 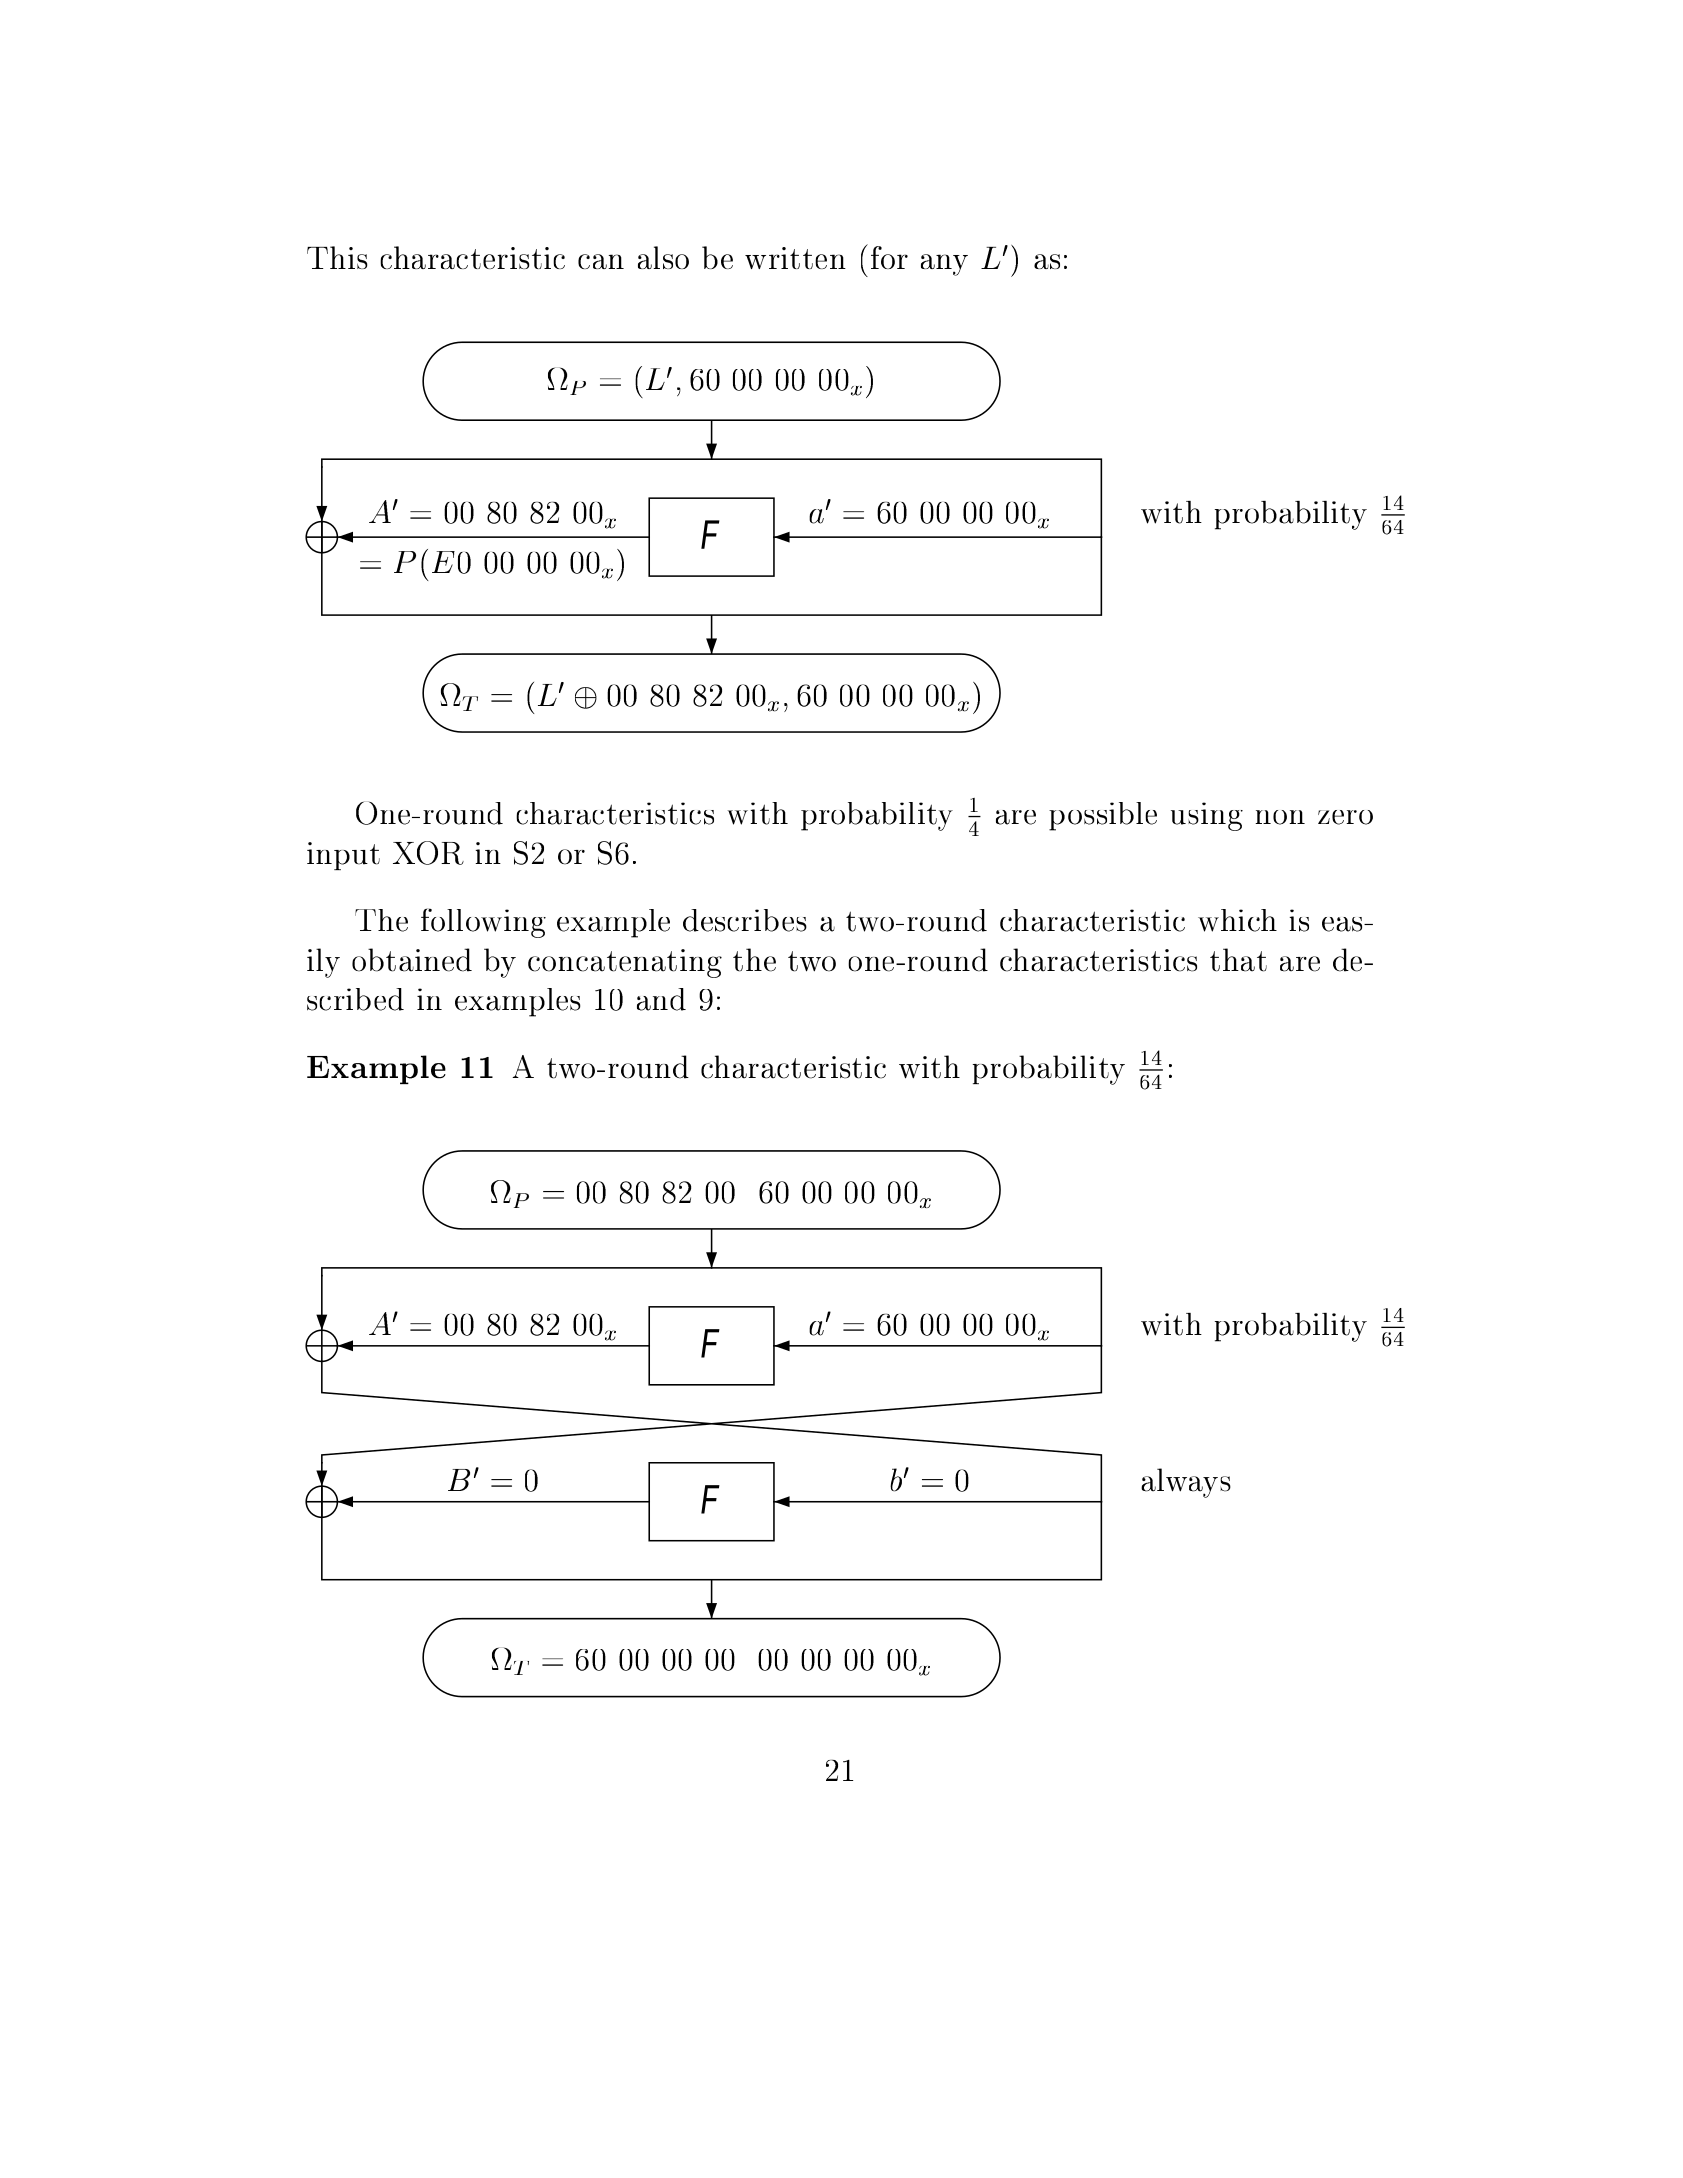 What do you see at coordinates (1186, 1483) in the image?
I see `always` at bounding box center [1186, 1483].
